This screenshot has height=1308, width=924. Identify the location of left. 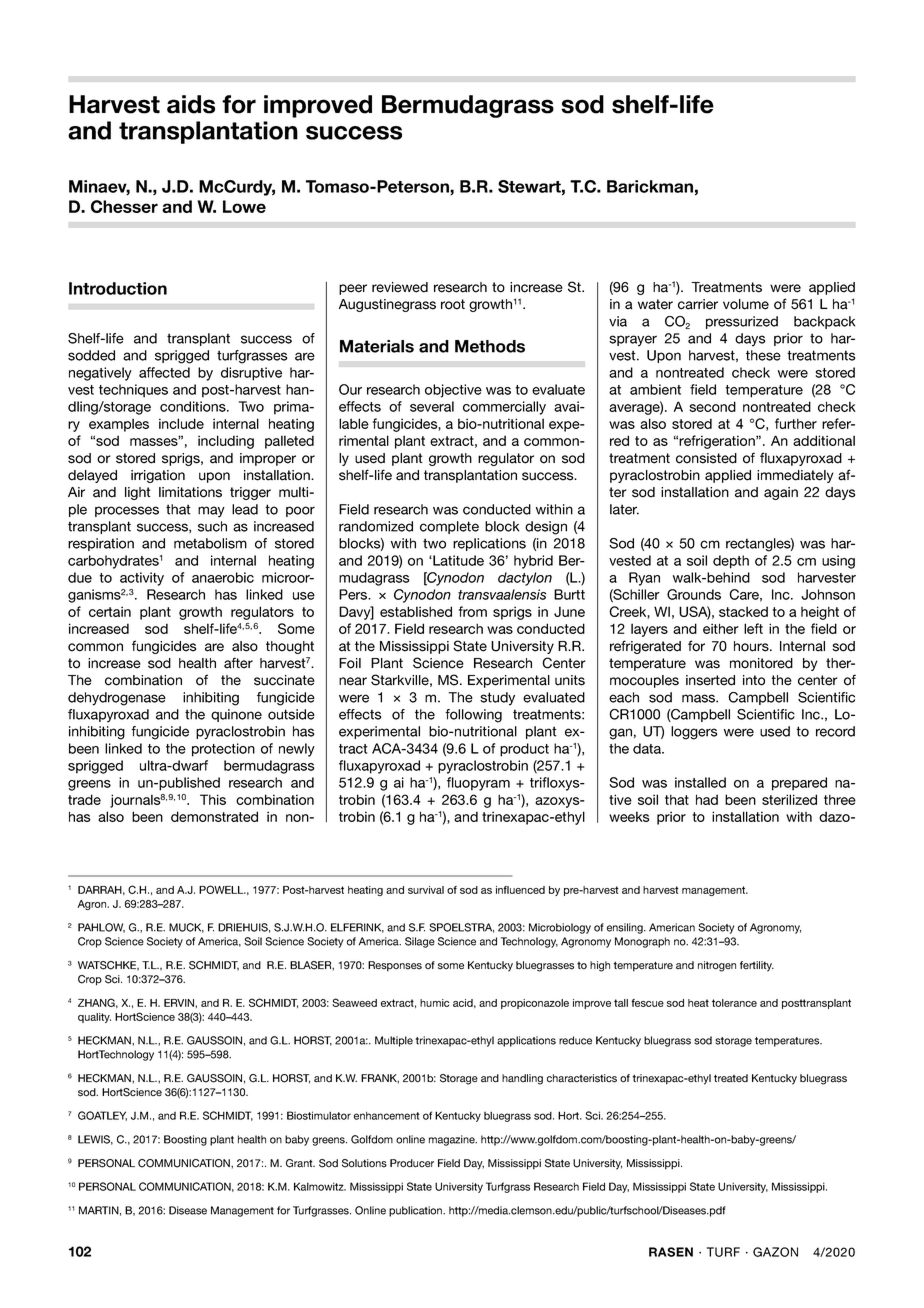
(753, 628).
